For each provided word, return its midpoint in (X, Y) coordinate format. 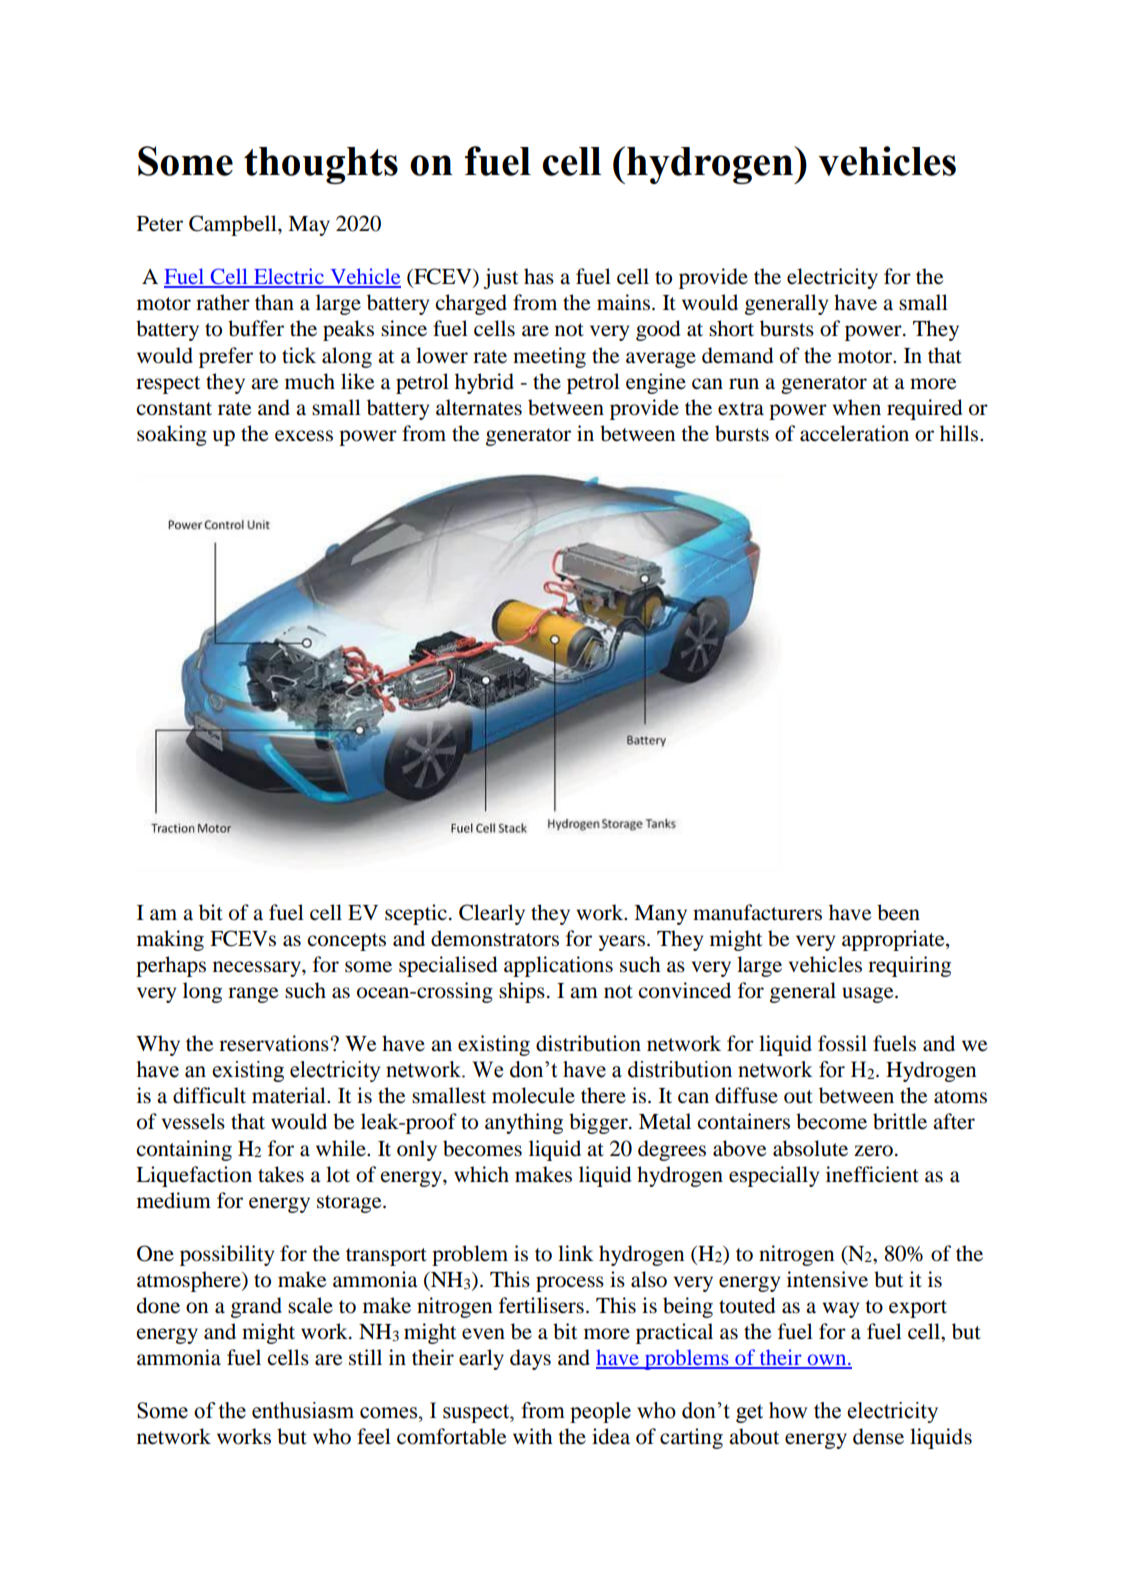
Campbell (234, 225)
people (600, 1412)
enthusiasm (303, 1410)
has (539, 276)
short (731, 328)
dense (878, 1436)
